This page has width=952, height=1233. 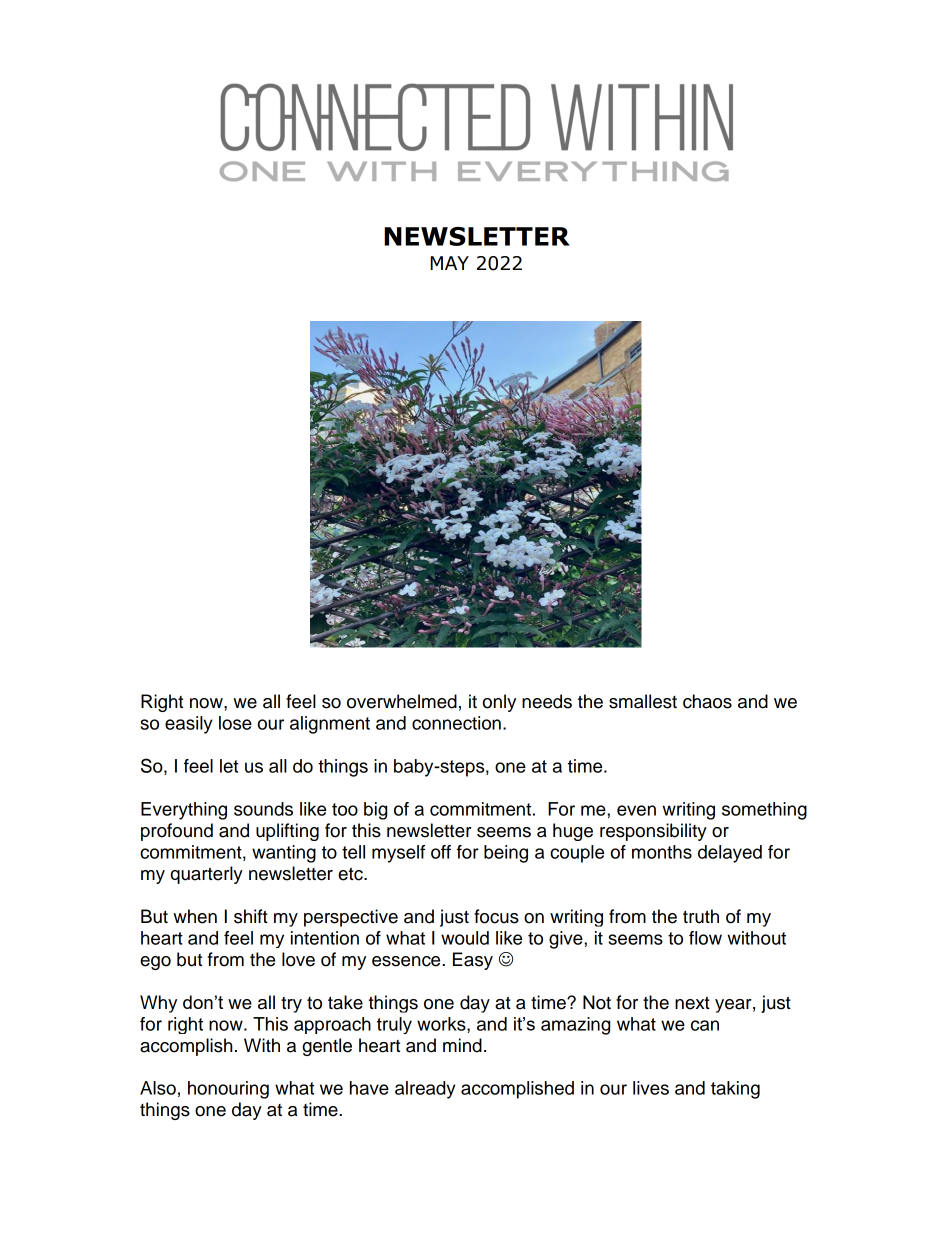 What do you see at coordinates (228, 1090) in the page?
I see `honouring` at bounding box center [228, 1090].
